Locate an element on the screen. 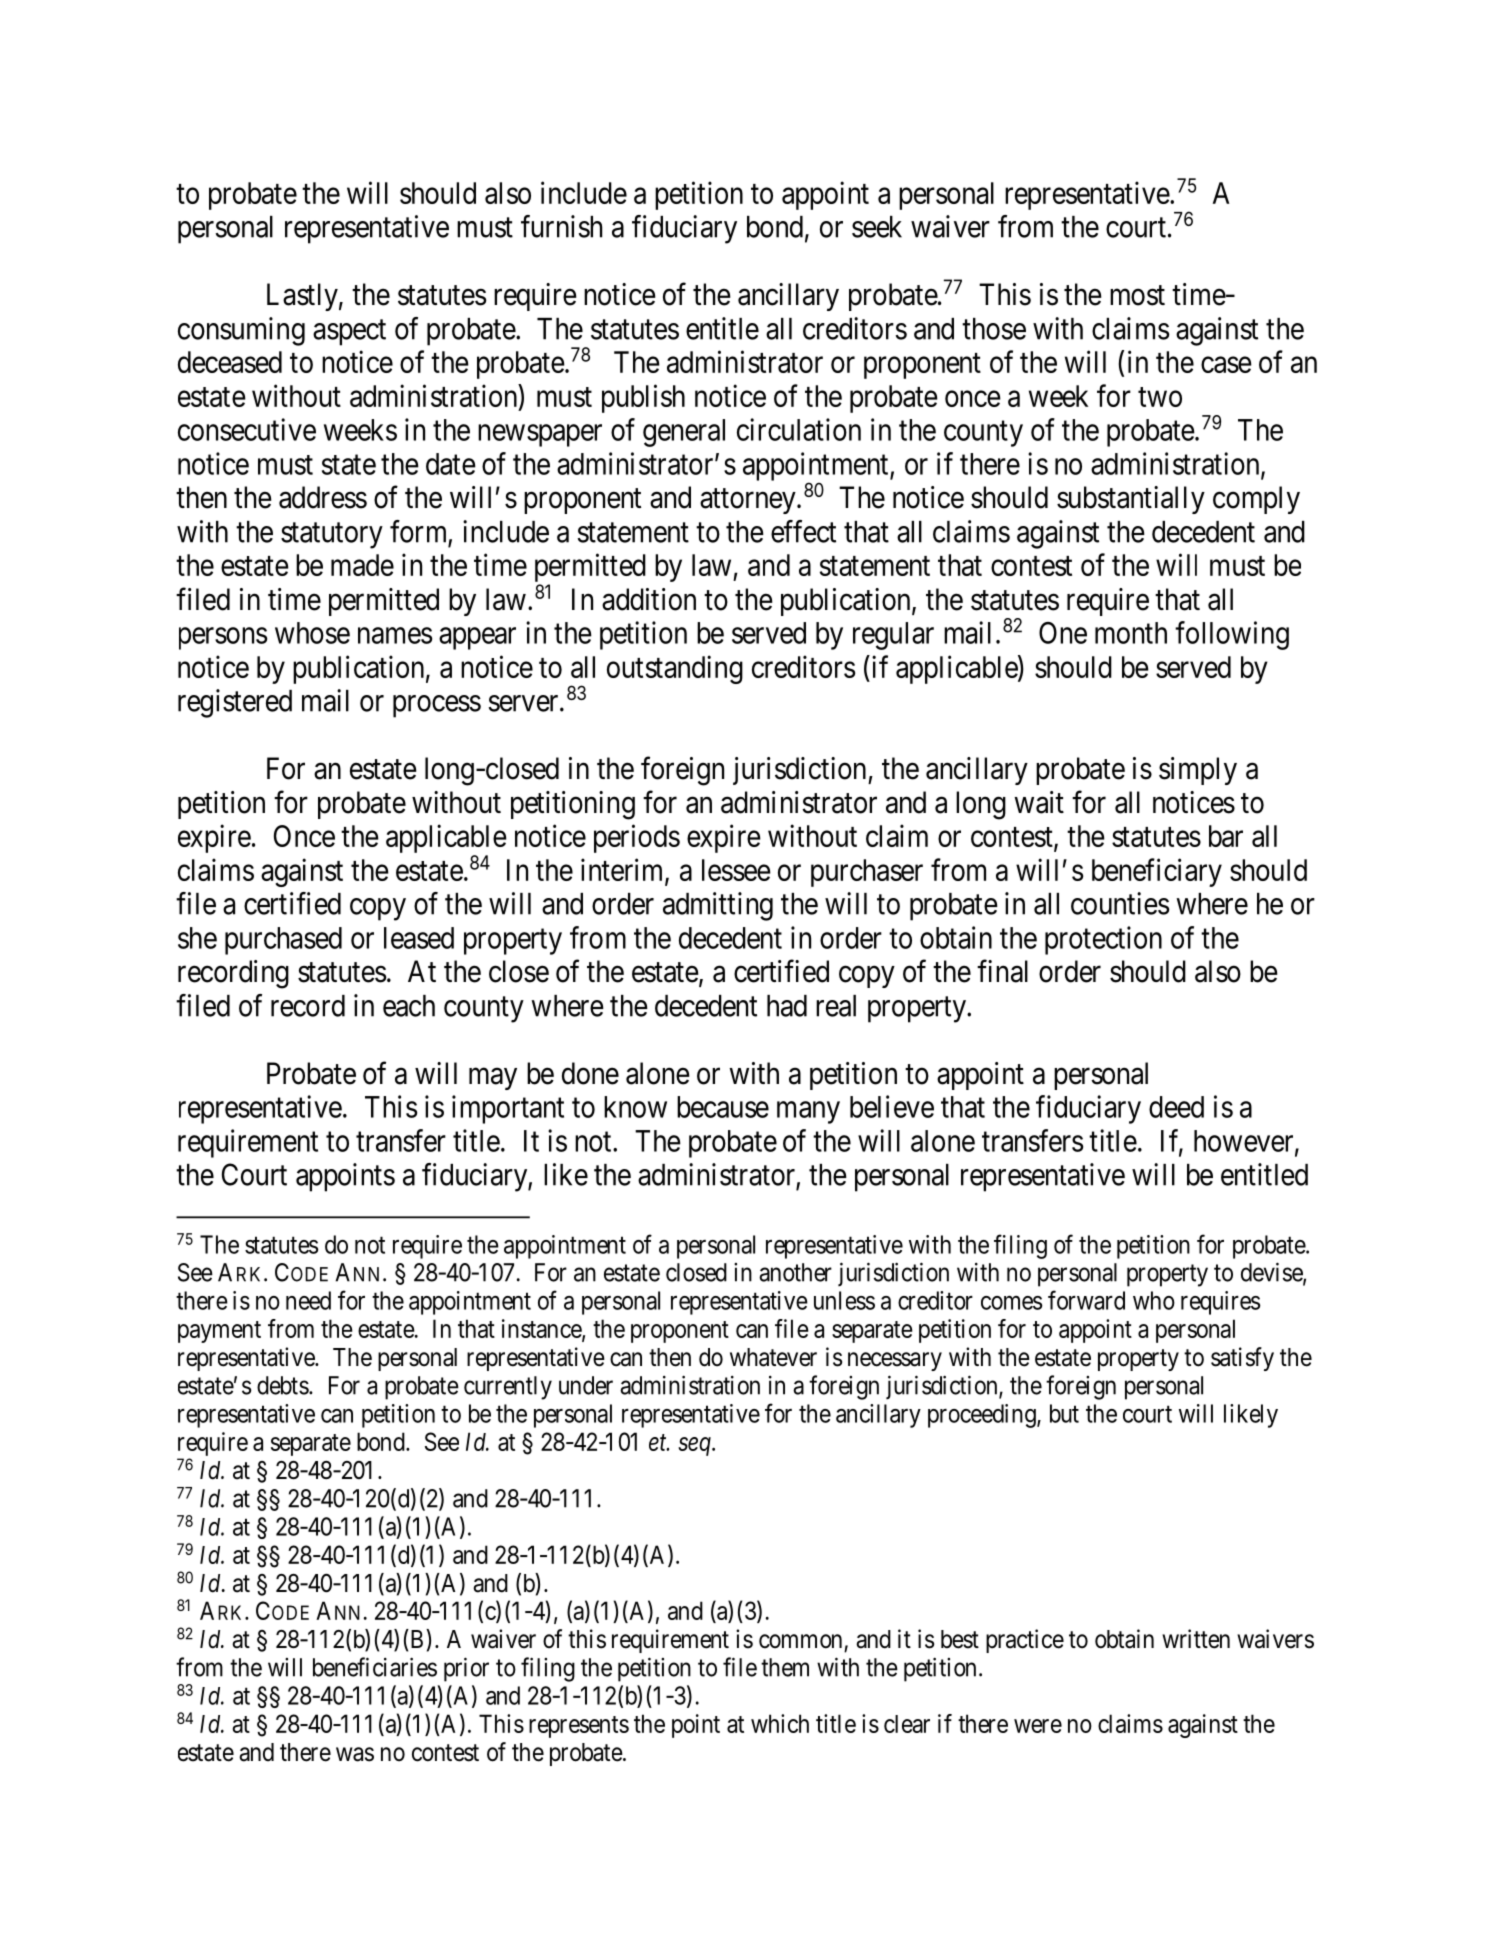 The height and width of the screenshot is (1943, 1501). substantially is located at coordinates (1131, 500).
